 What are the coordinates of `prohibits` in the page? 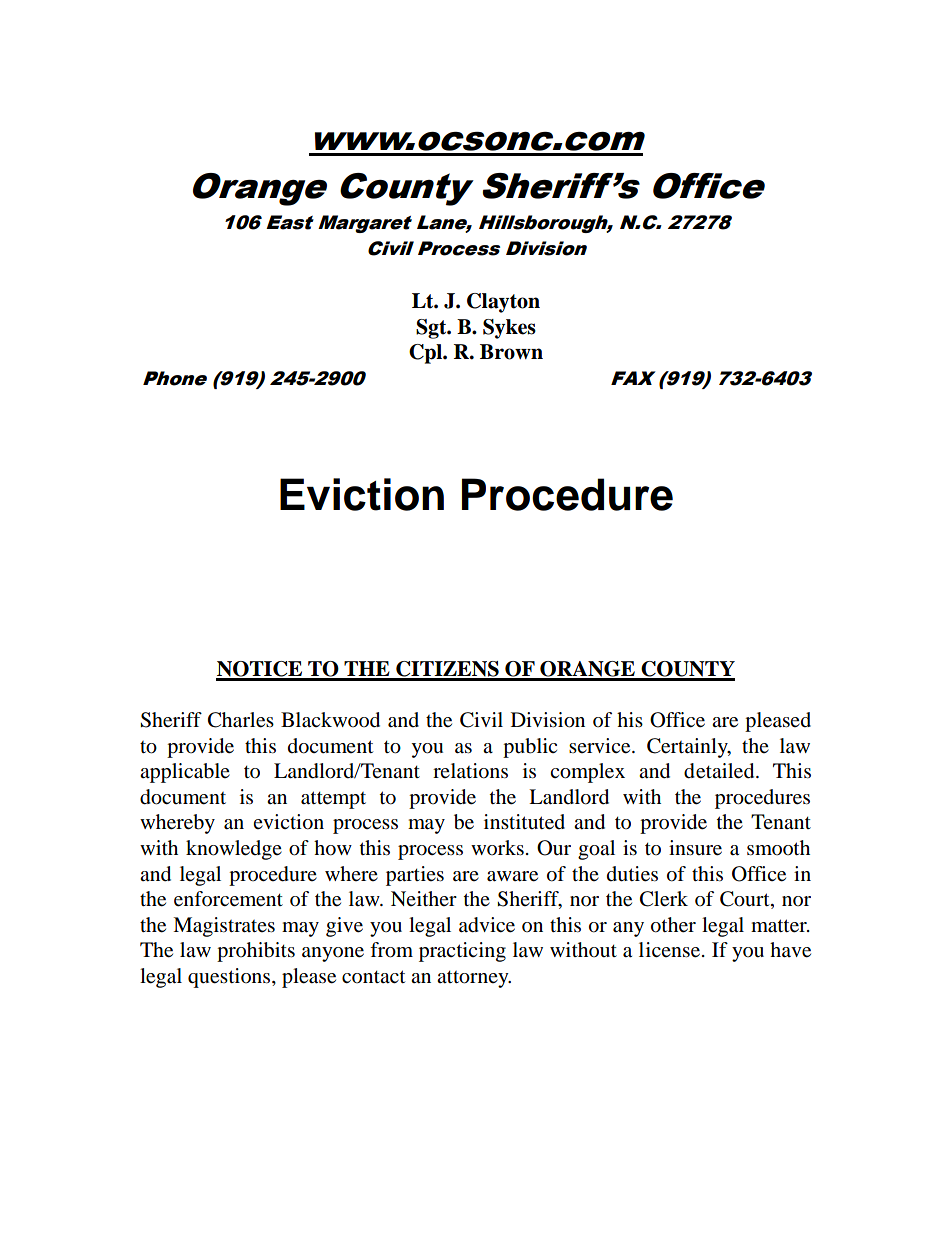 It's located at (256, 952).
